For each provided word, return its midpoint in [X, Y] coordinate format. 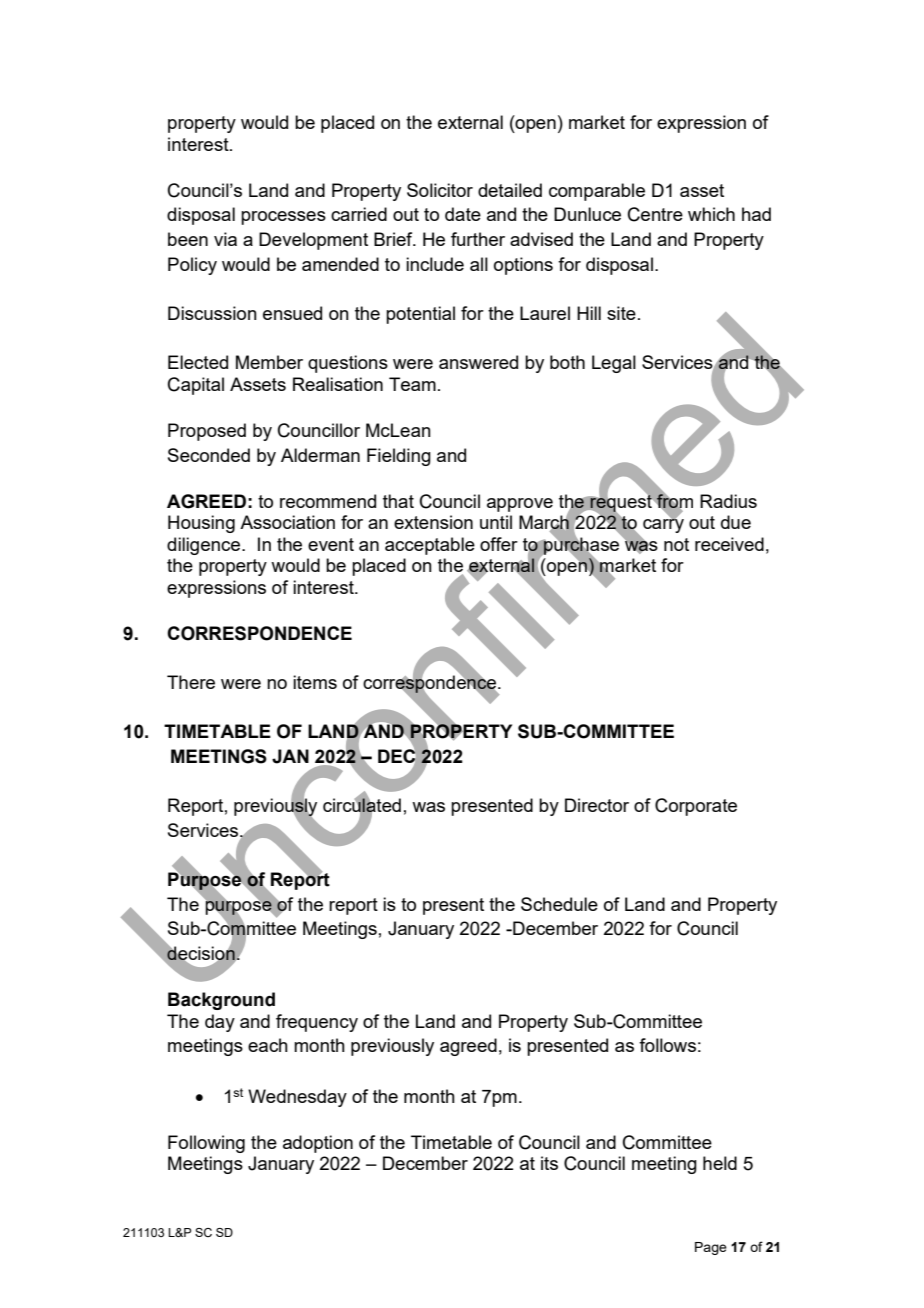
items [315, 682]
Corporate [696, 807]
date [463, 214]
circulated [362, 805]
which [711, 214]
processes [283, 218]
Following [206, 1144]
